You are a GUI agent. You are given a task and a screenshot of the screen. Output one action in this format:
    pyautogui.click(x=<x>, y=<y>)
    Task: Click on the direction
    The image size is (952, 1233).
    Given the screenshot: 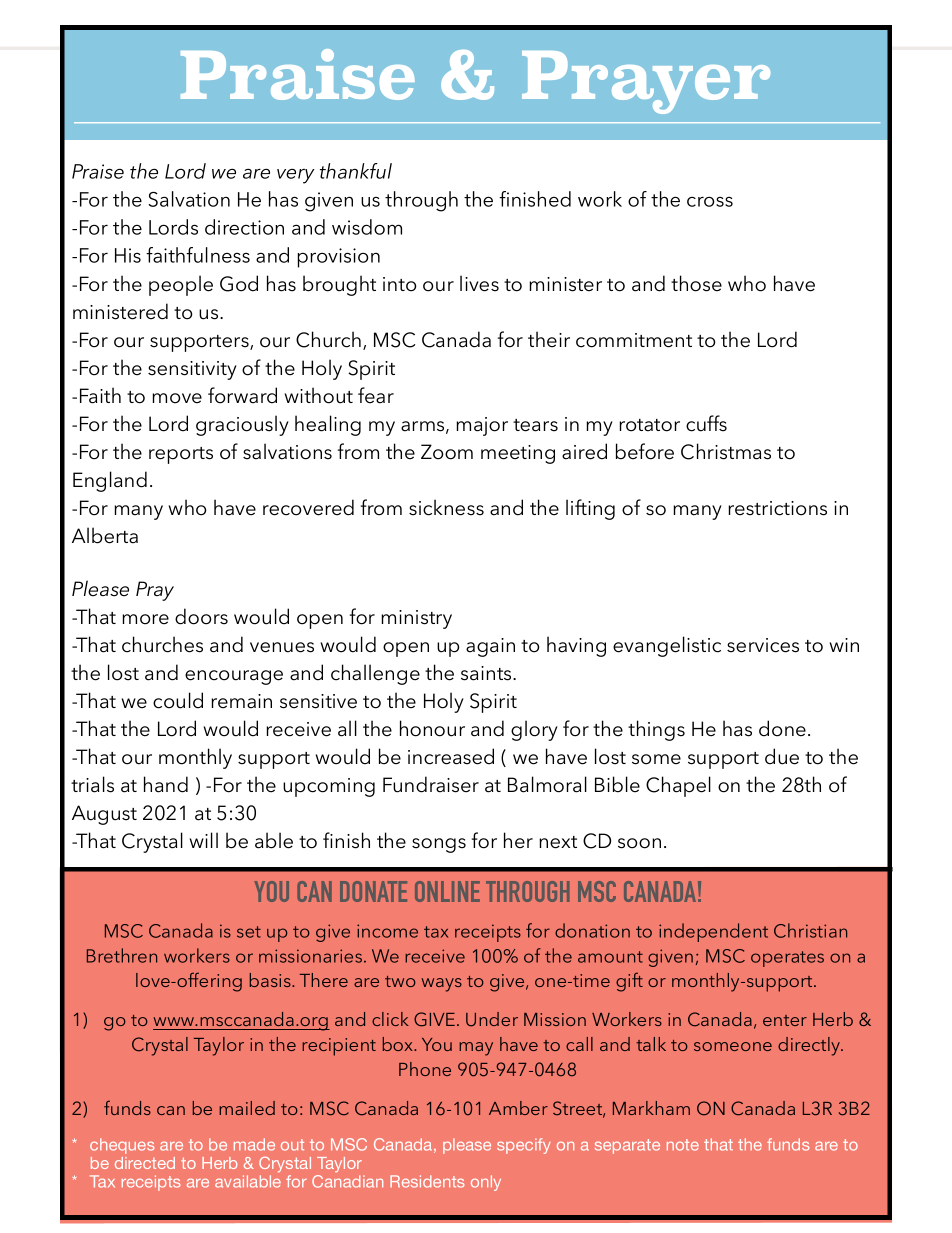 What is the action you would take?
    pyautogui.click(x=244, y=227)
